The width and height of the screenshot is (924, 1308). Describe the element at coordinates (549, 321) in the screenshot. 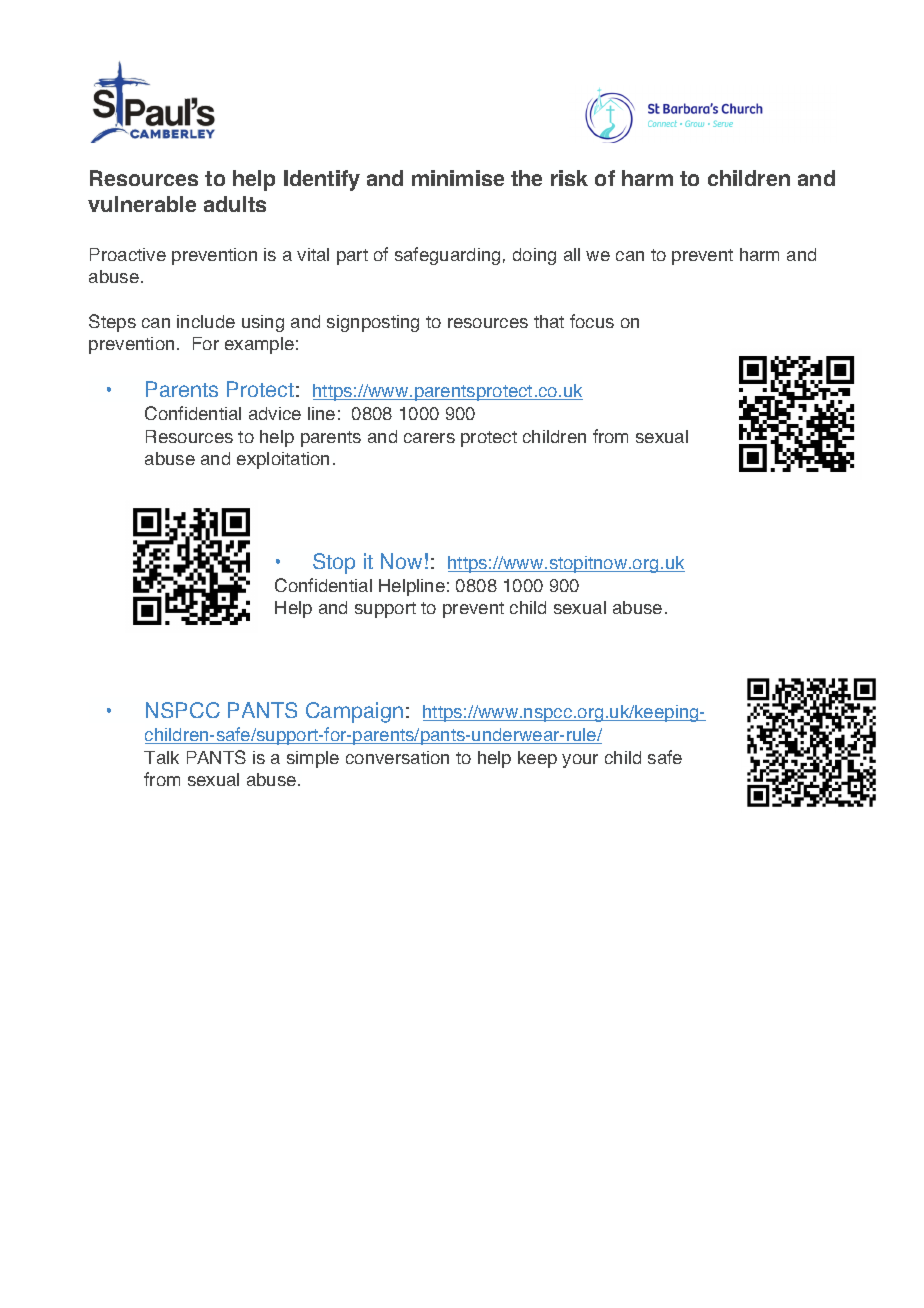

I see `that` at that location.
